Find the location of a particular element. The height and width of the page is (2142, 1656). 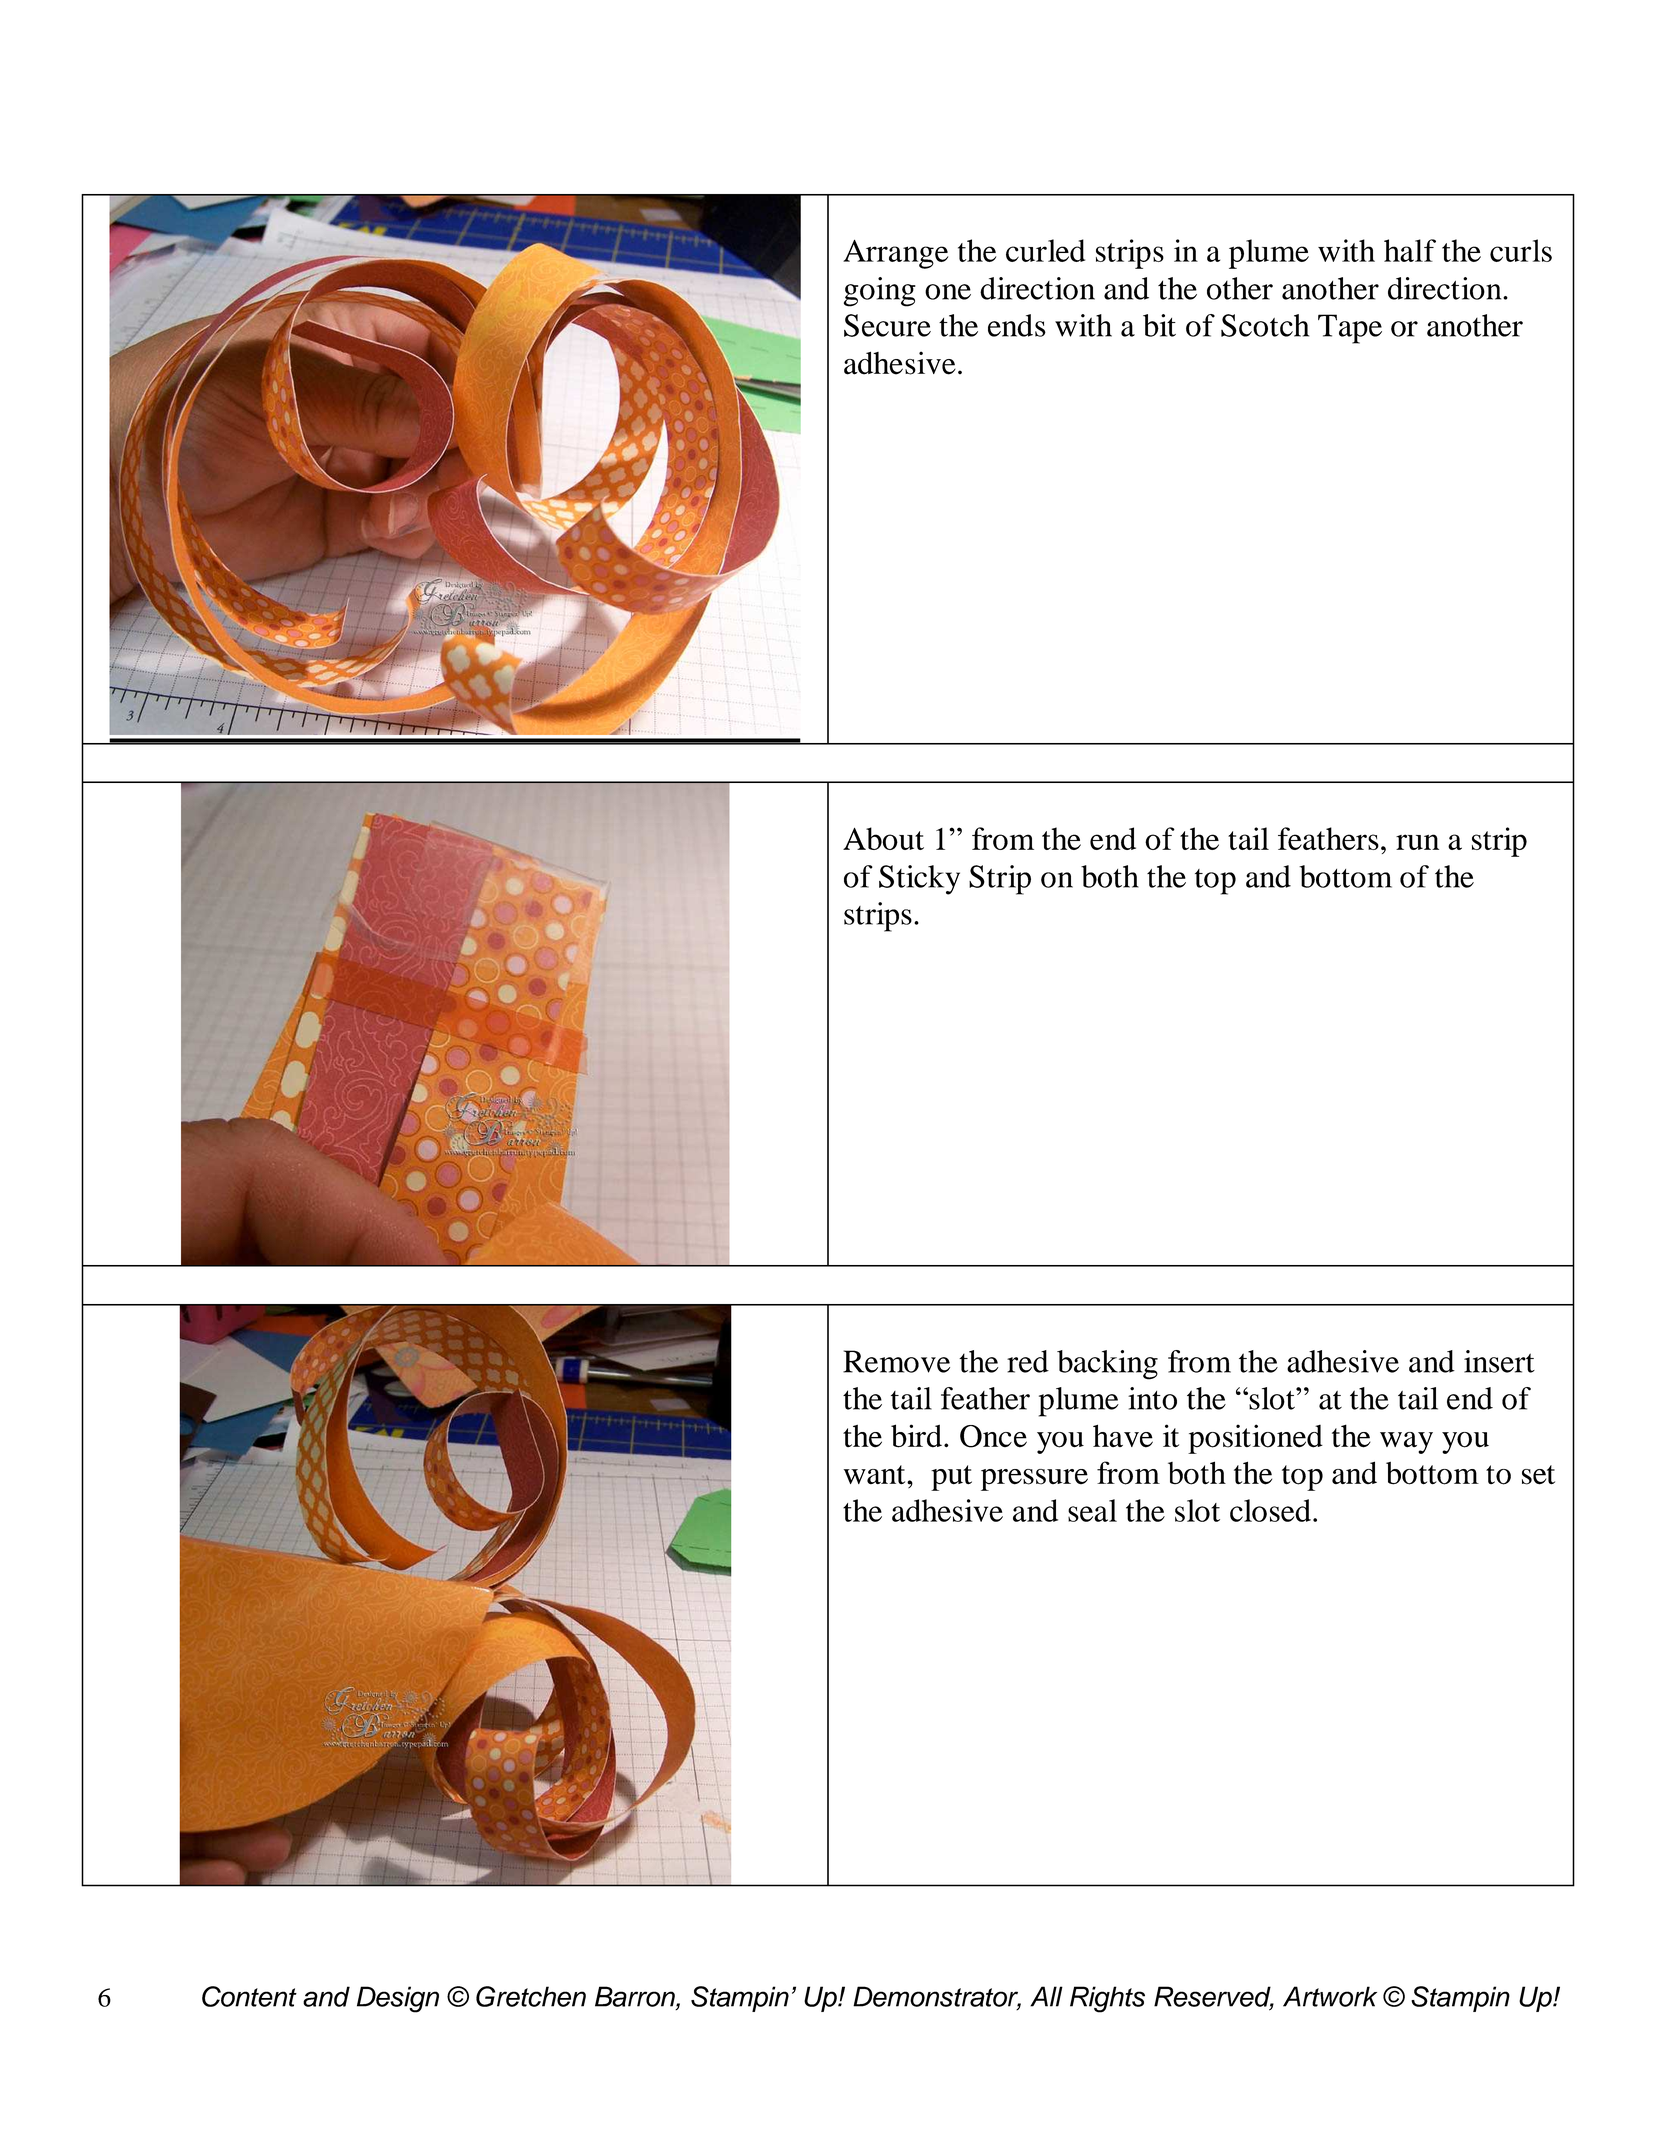

way is located at coordinates (1406, 1443).
